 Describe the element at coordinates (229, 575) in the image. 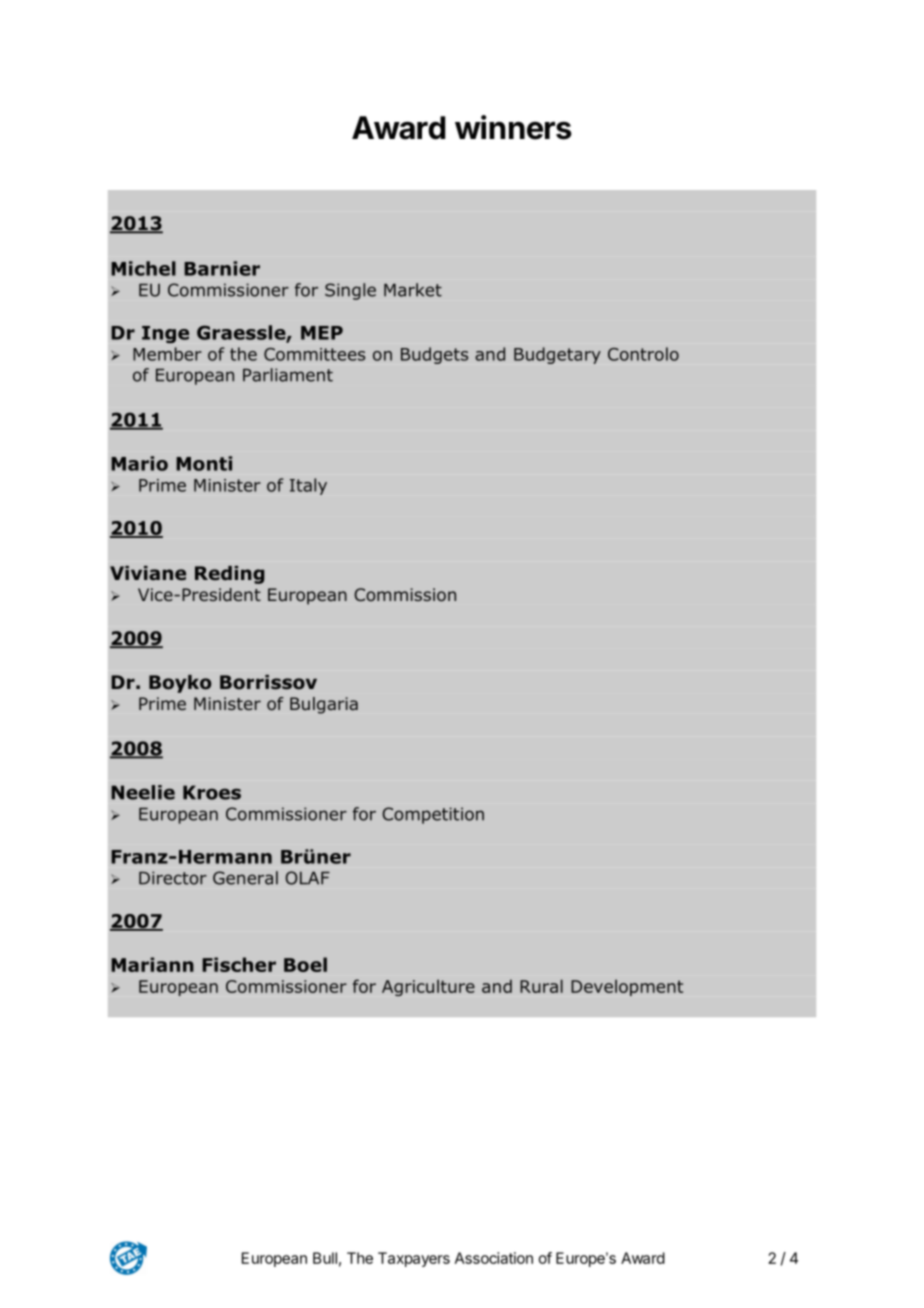

I see `Reding` at that location.
